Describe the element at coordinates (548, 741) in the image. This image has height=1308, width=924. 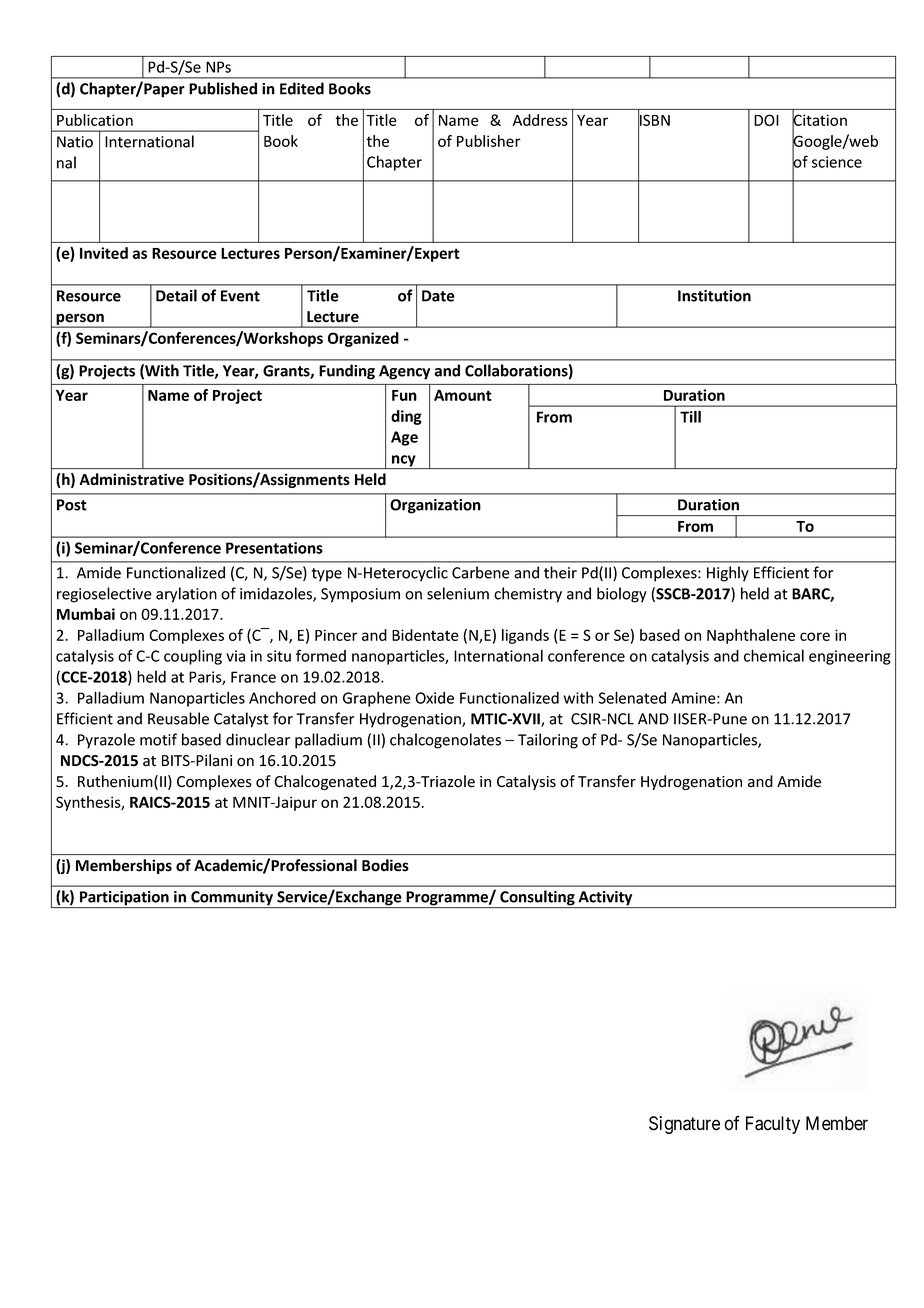
I see `Tailoring` at that location.
